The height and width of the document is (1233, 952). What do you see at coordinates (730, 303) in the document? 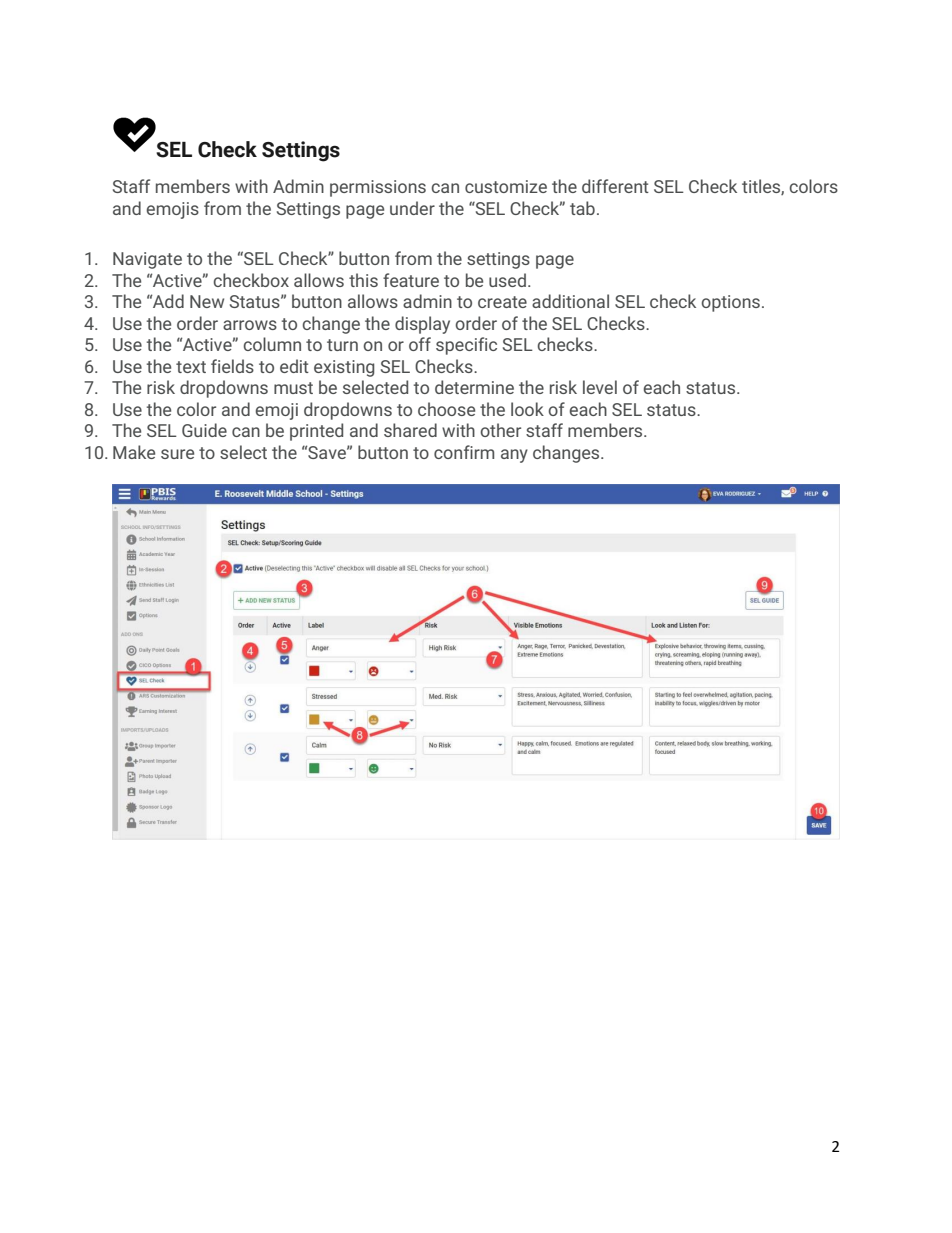
I see `options` at bounding box center [730, 303].
